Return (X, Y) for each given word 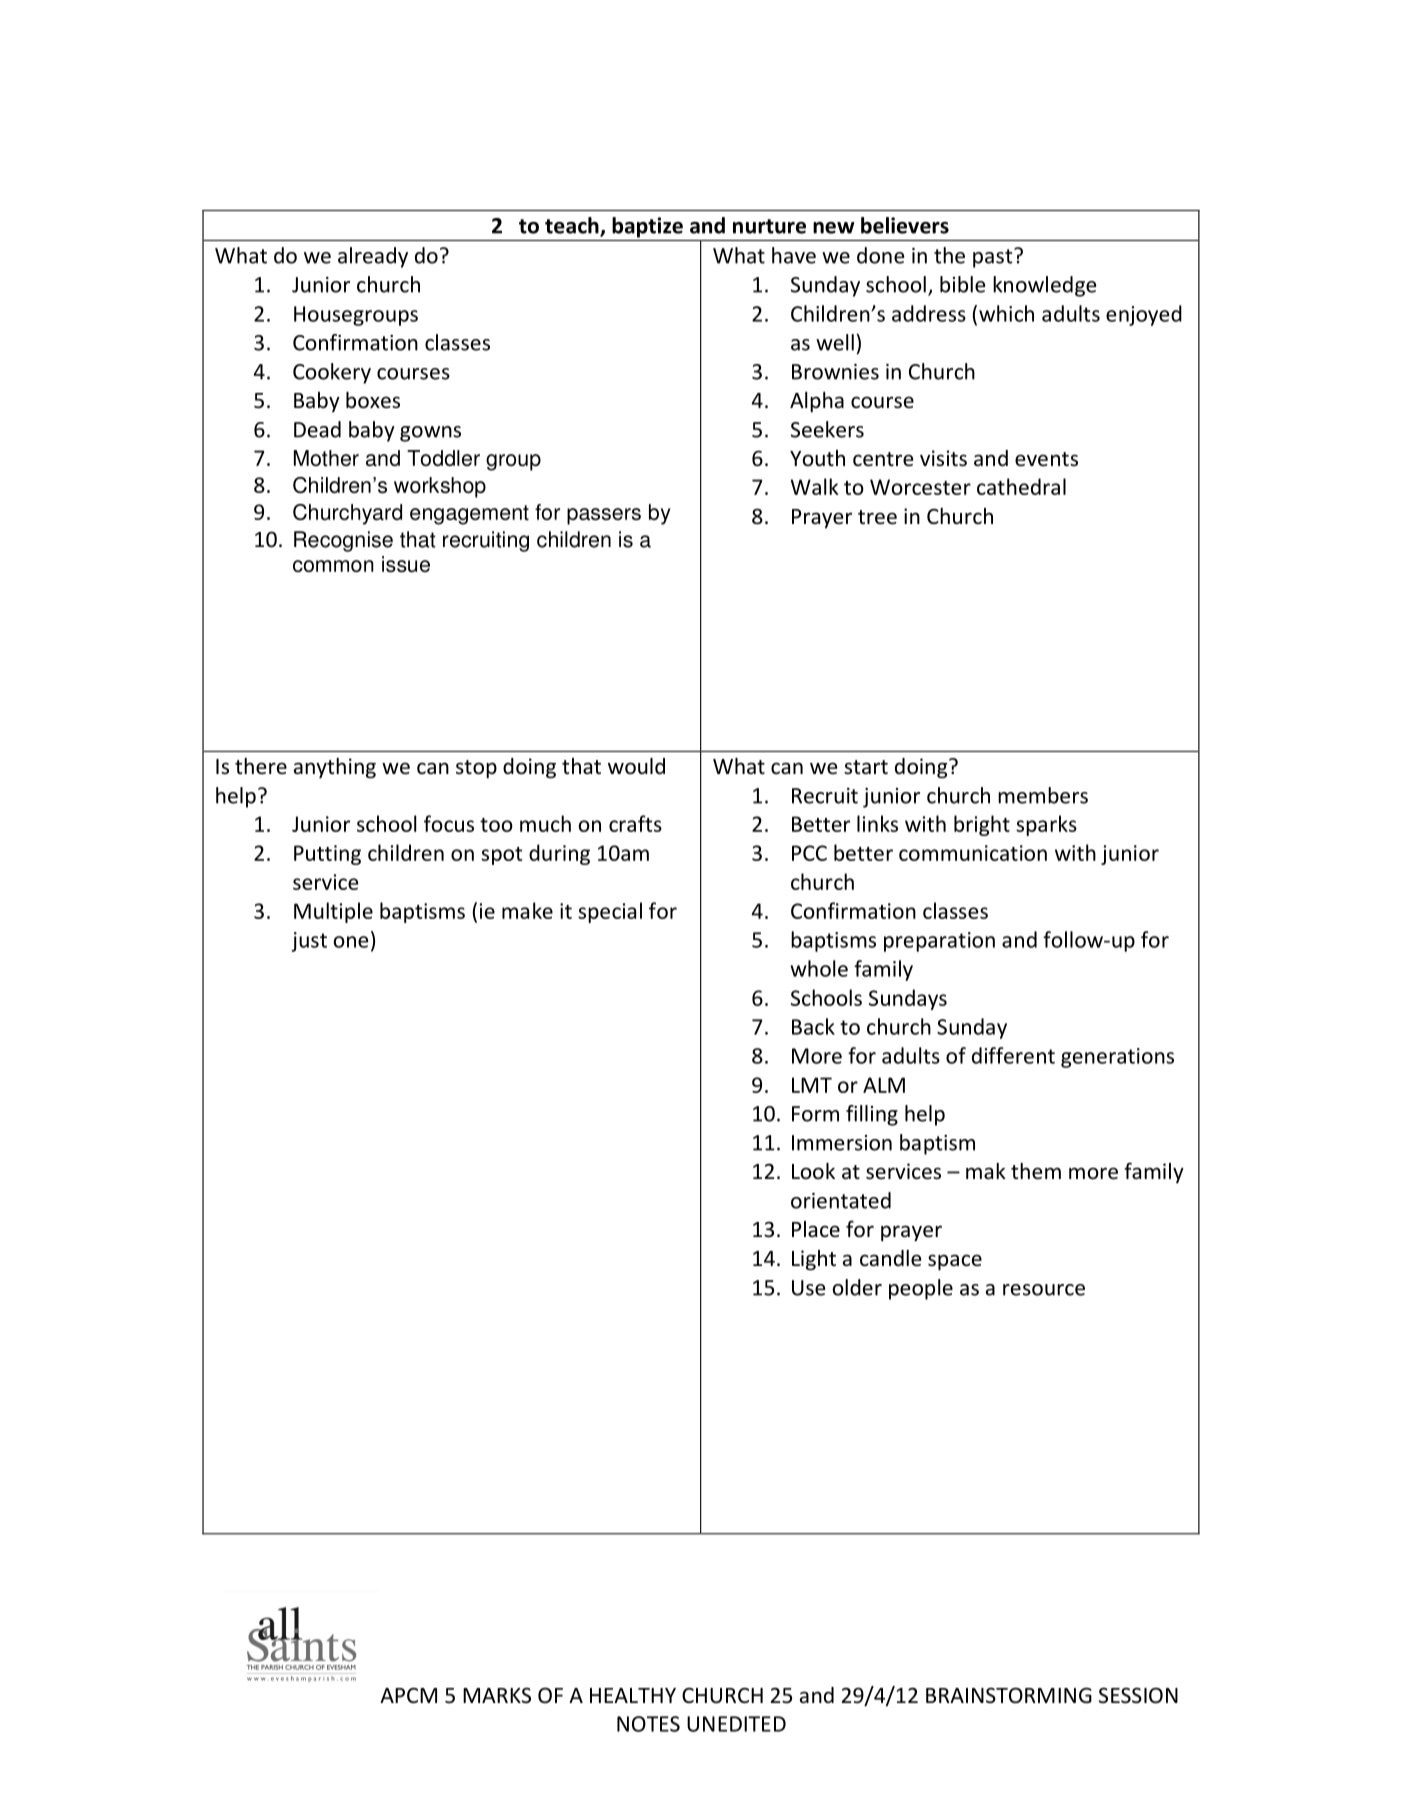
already (373, 257)
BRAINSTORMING (1009, 1695)
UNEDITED (736, 1724)
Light (814, 1260)
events (1046, 459)
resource (1044, 1290)
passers (604, 516)
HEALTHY (633, 1695)
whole (819, 968)
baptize (647, 227)
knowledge (1044, 286)
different (1013, 1055)
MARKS (497, 1695)
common (333, 566)
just (309, 942)
